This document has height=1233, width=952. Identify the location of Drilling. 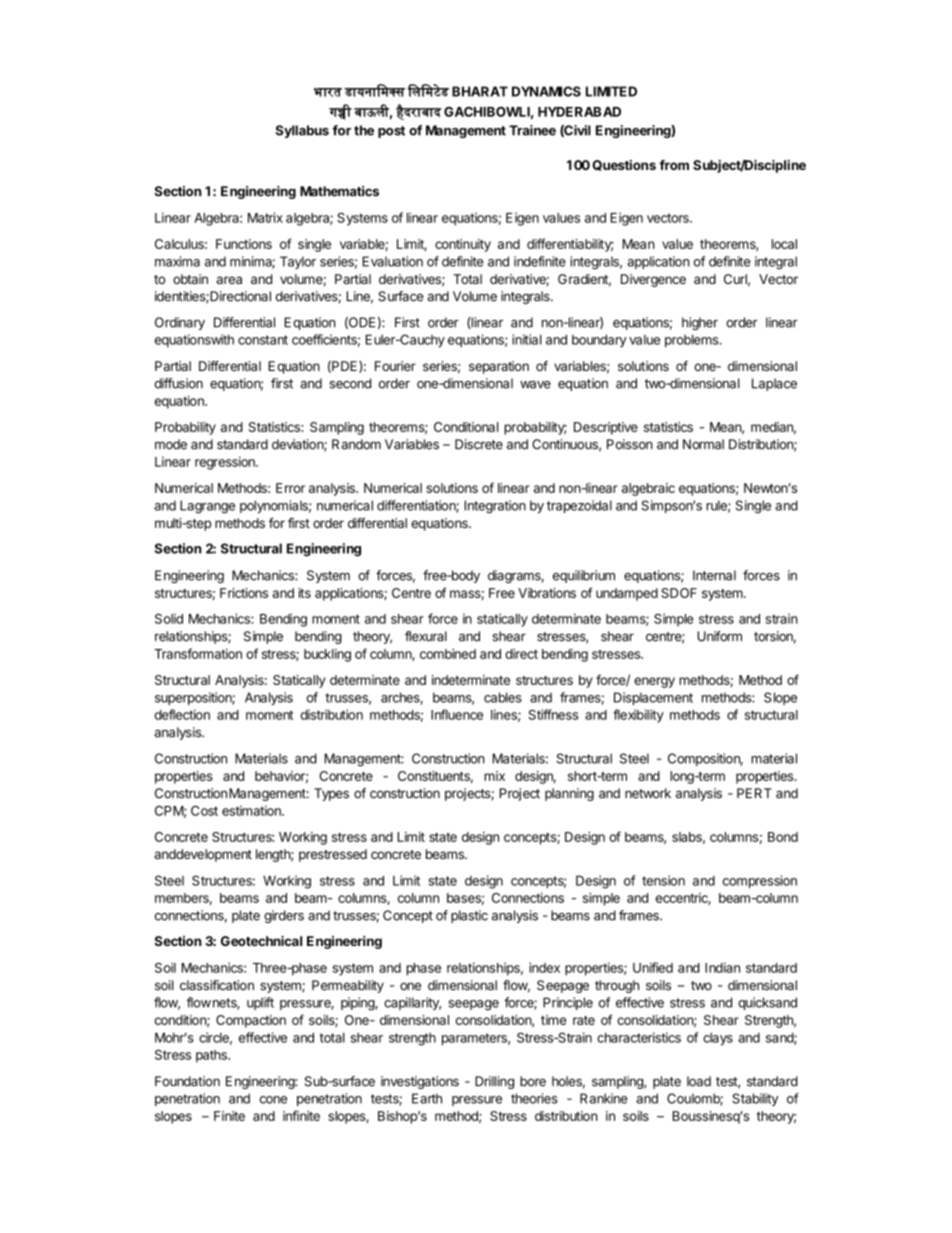
(494, 1082).
